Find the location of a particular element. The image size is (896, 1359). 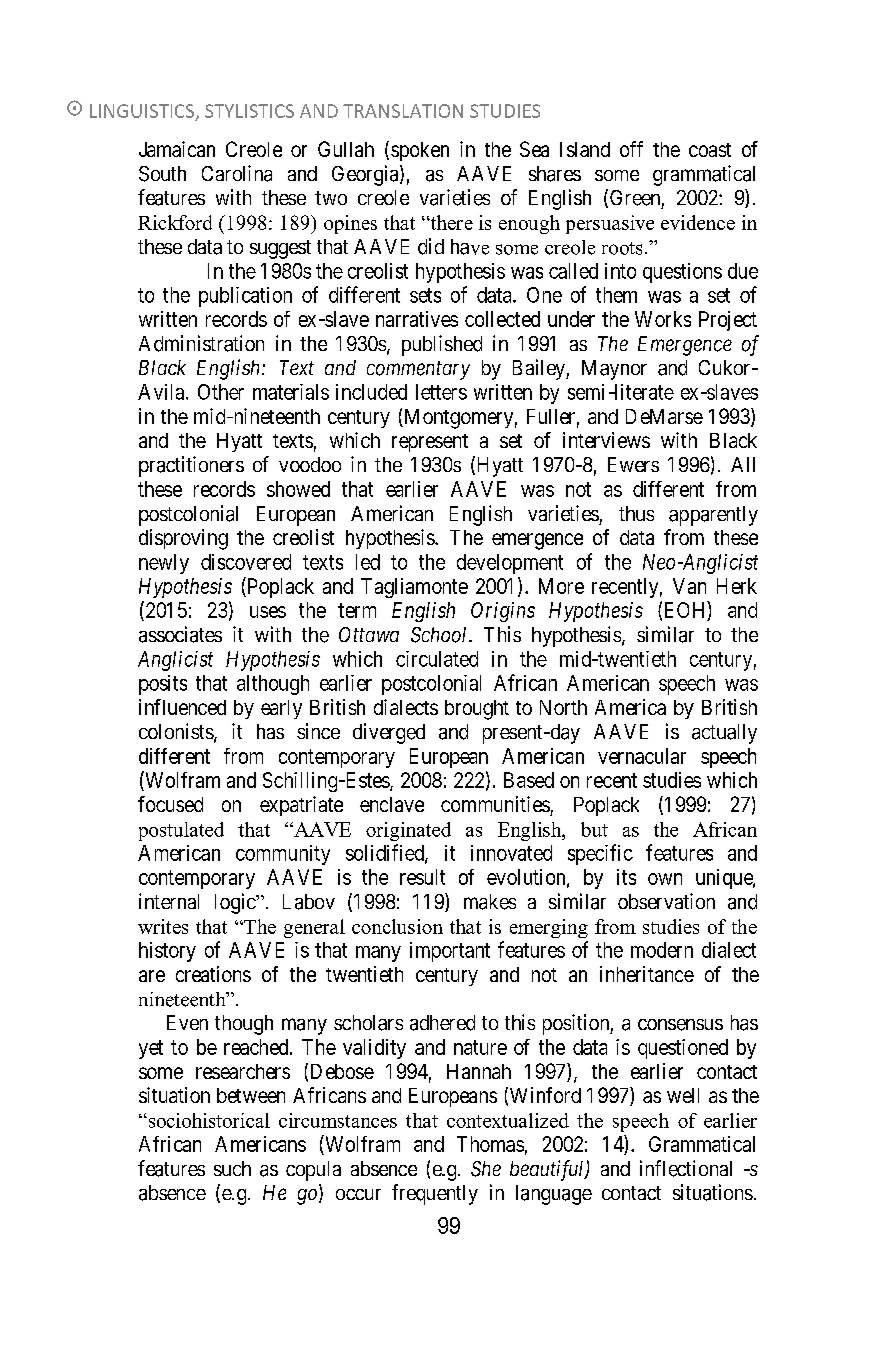

associates is located at coordinates (180, 634).
